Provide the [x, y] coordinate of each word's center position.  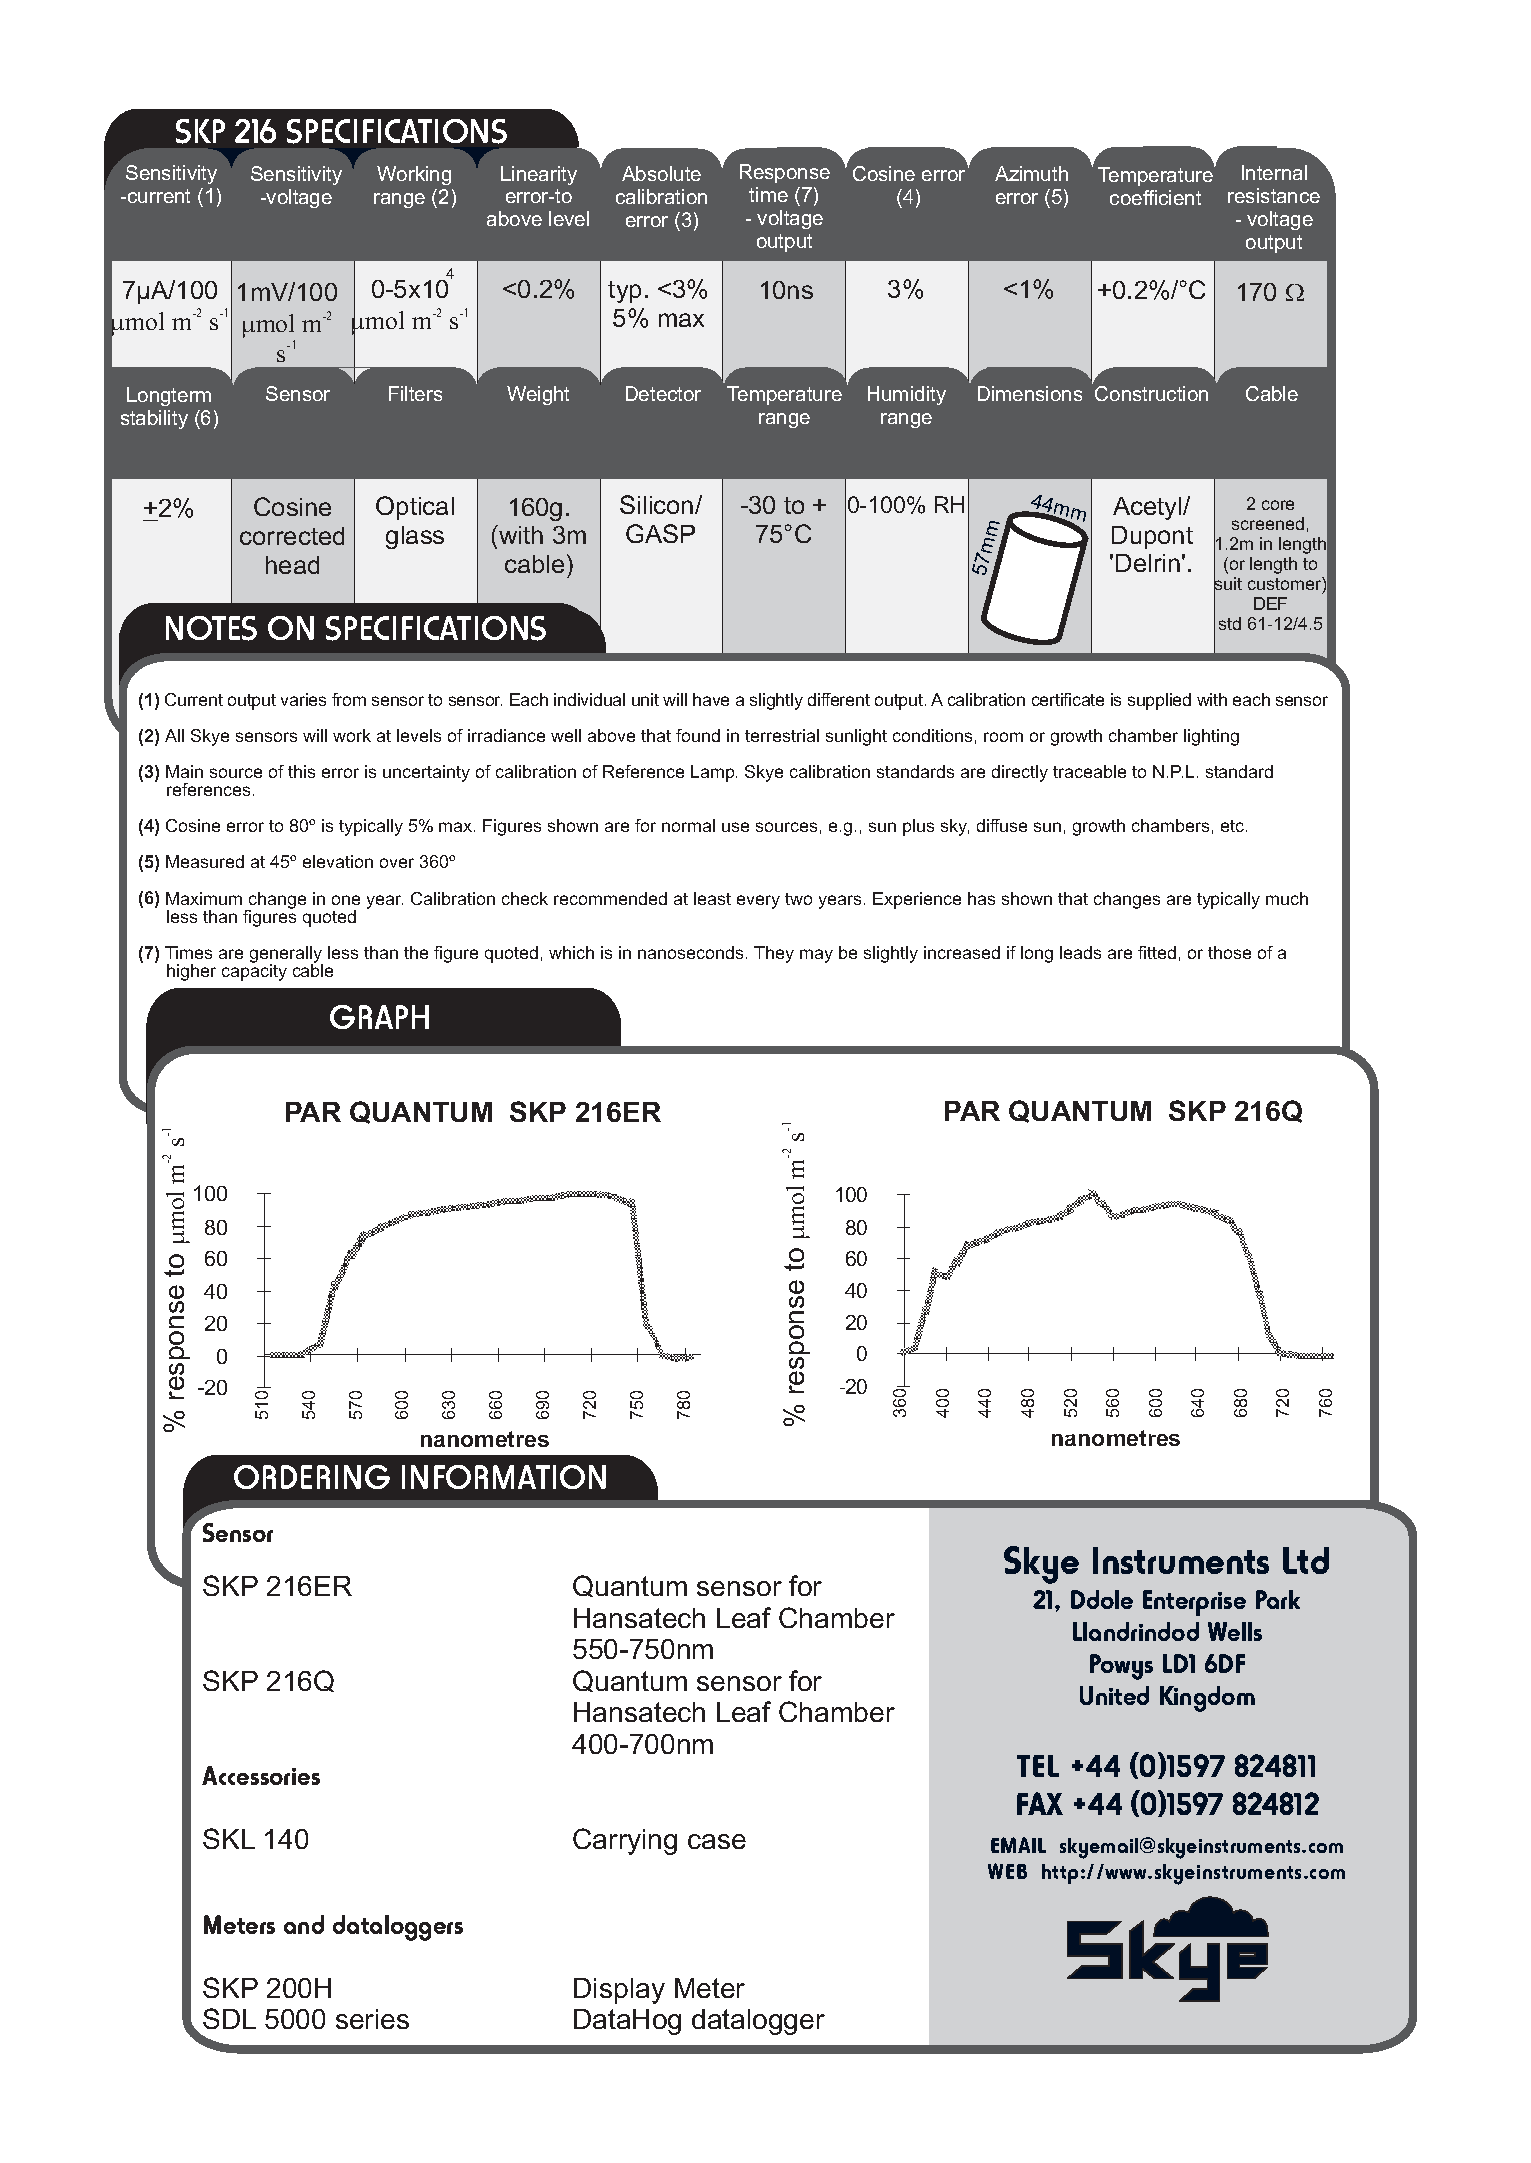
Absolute [661, 173]
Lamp [714, 773]
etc [1234, 826]
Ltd [1306, 1560]
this [301, 771]
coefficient [1155, 197]
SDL [229, 2018]
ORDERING [312, 1477]
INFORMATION [504, 1477]
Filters [415, 393]
